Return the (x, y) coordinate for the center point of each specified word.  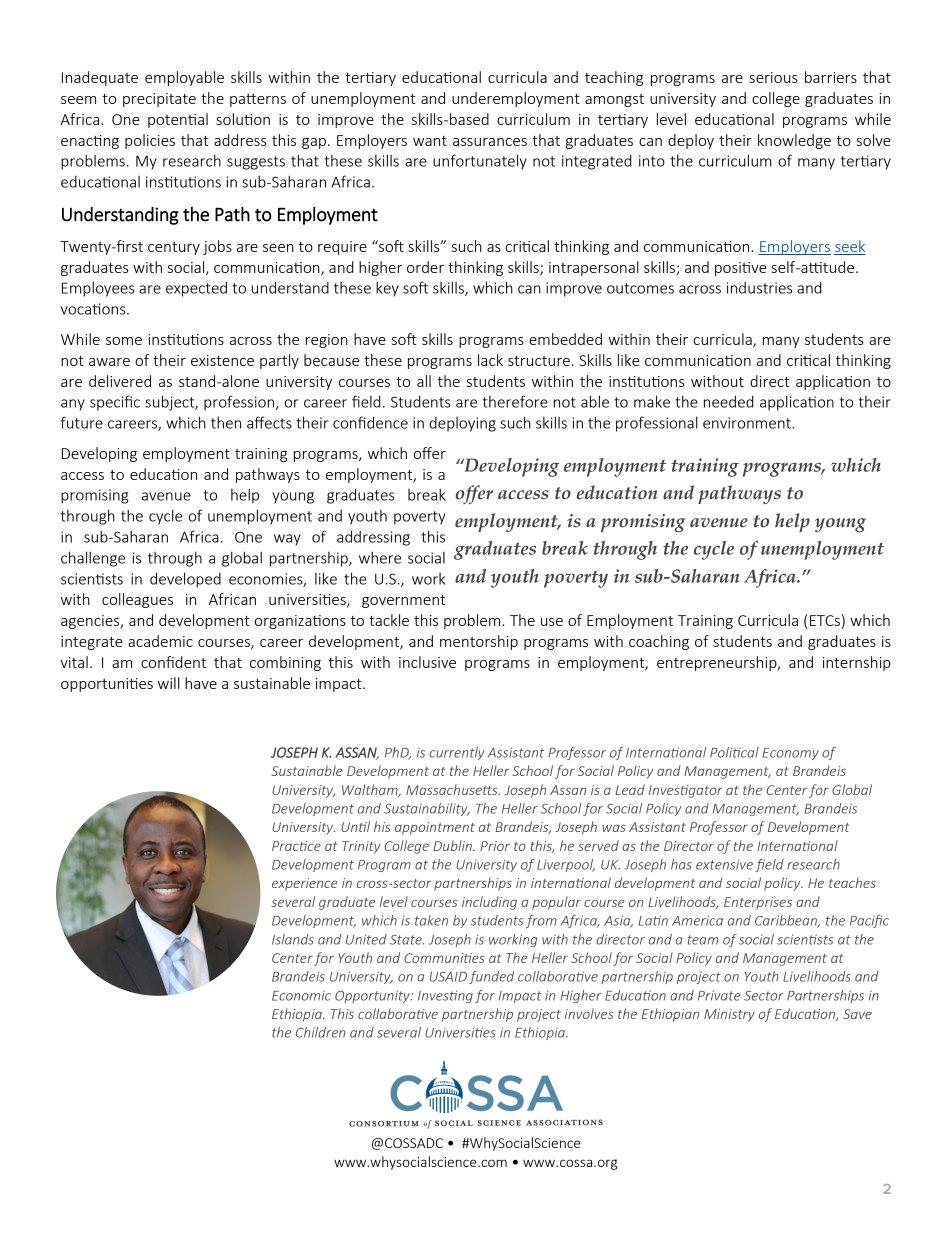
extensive (724, 864)
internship (857, 663)
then (226, 422)
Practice (296, 846)
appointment (435, 828)
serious (773, 77)
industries (759, 287)
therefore (515, 401)
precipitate (159, 100)
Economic (301, 995)
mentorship (479, 642)
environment (748, 423)
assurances (490, 142)
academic (160, 641)
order (425, 267)
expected (196, 289)
